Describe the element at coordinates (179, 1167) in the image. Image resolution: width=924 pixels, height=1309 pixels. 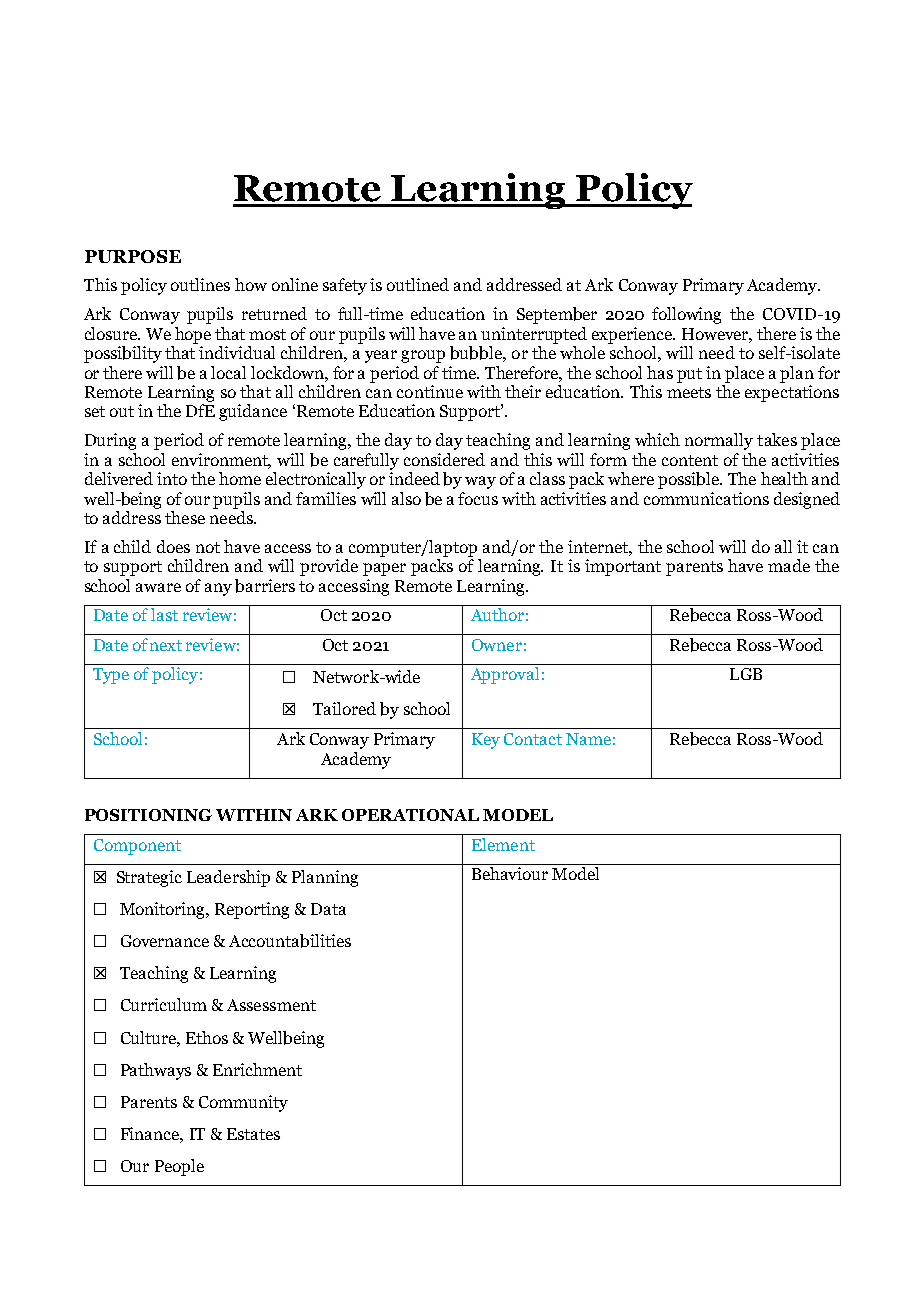
I see `People` at that location.
